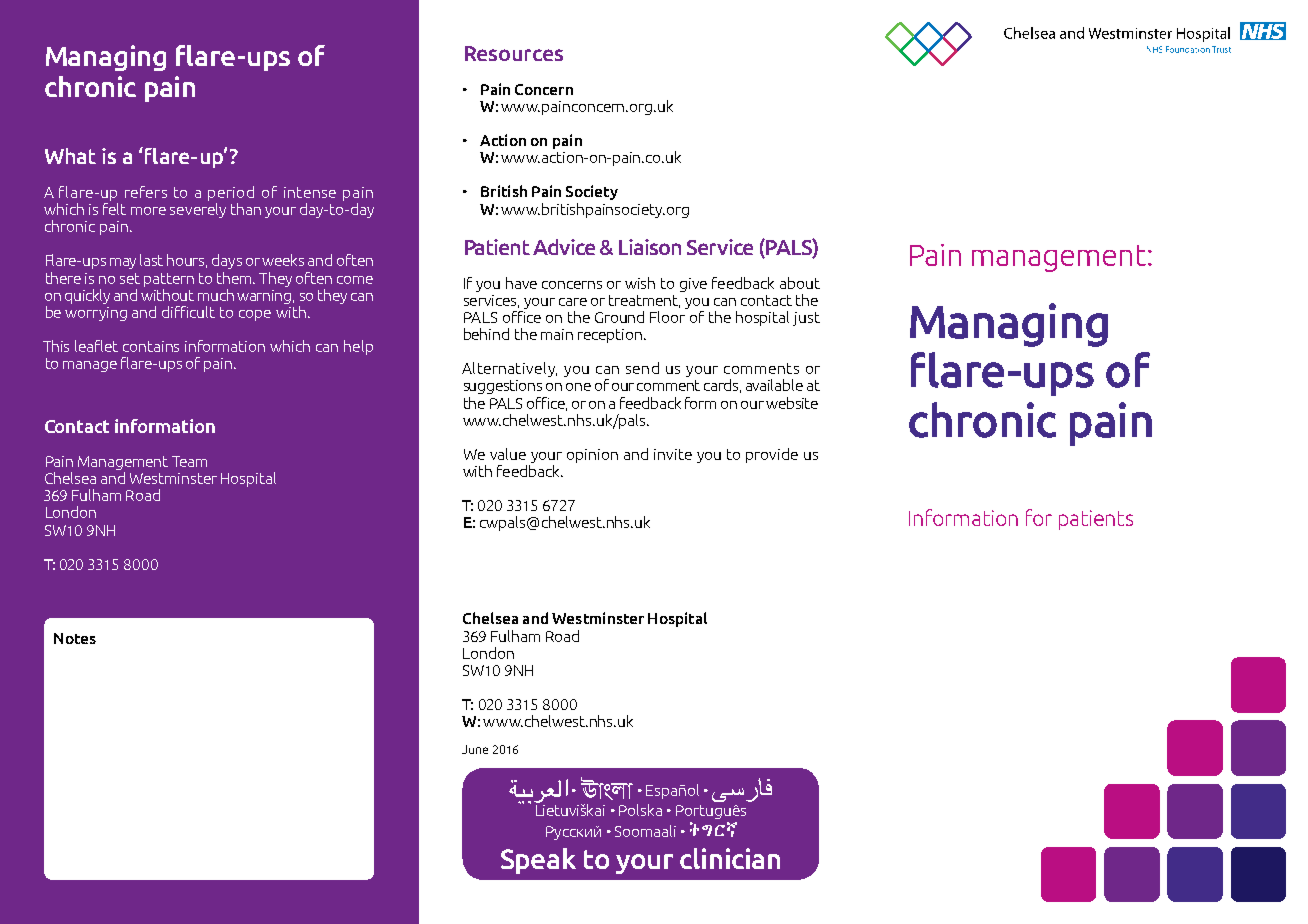 The height and width of the screenshot is (924, 1308). Describe the element at coordinates (75, 638) in the screenshot. I see `Notes` at that location.
